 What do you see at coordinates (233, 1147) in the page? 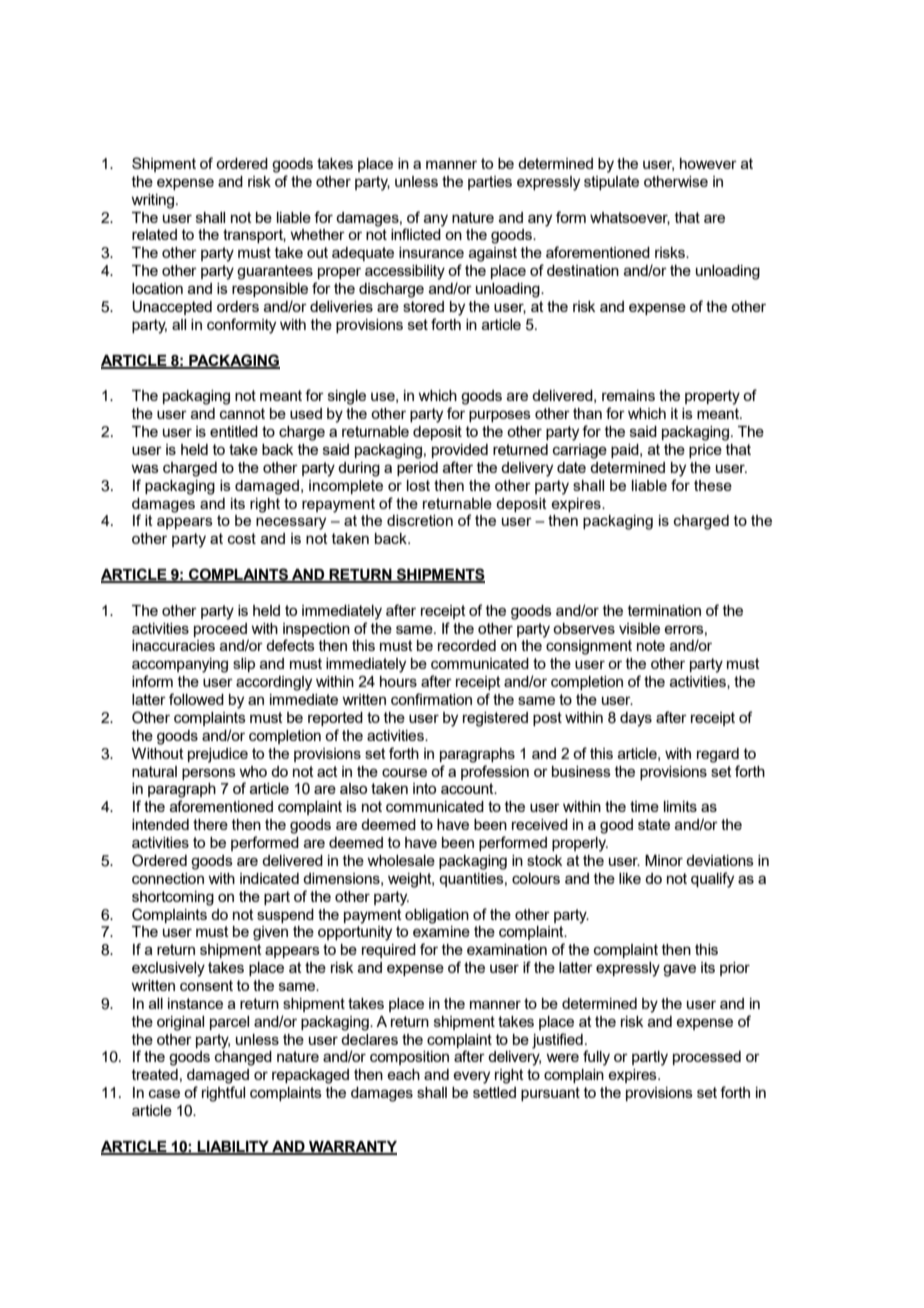
I see `LIABILITY` at bounding box center [233, 1147].
